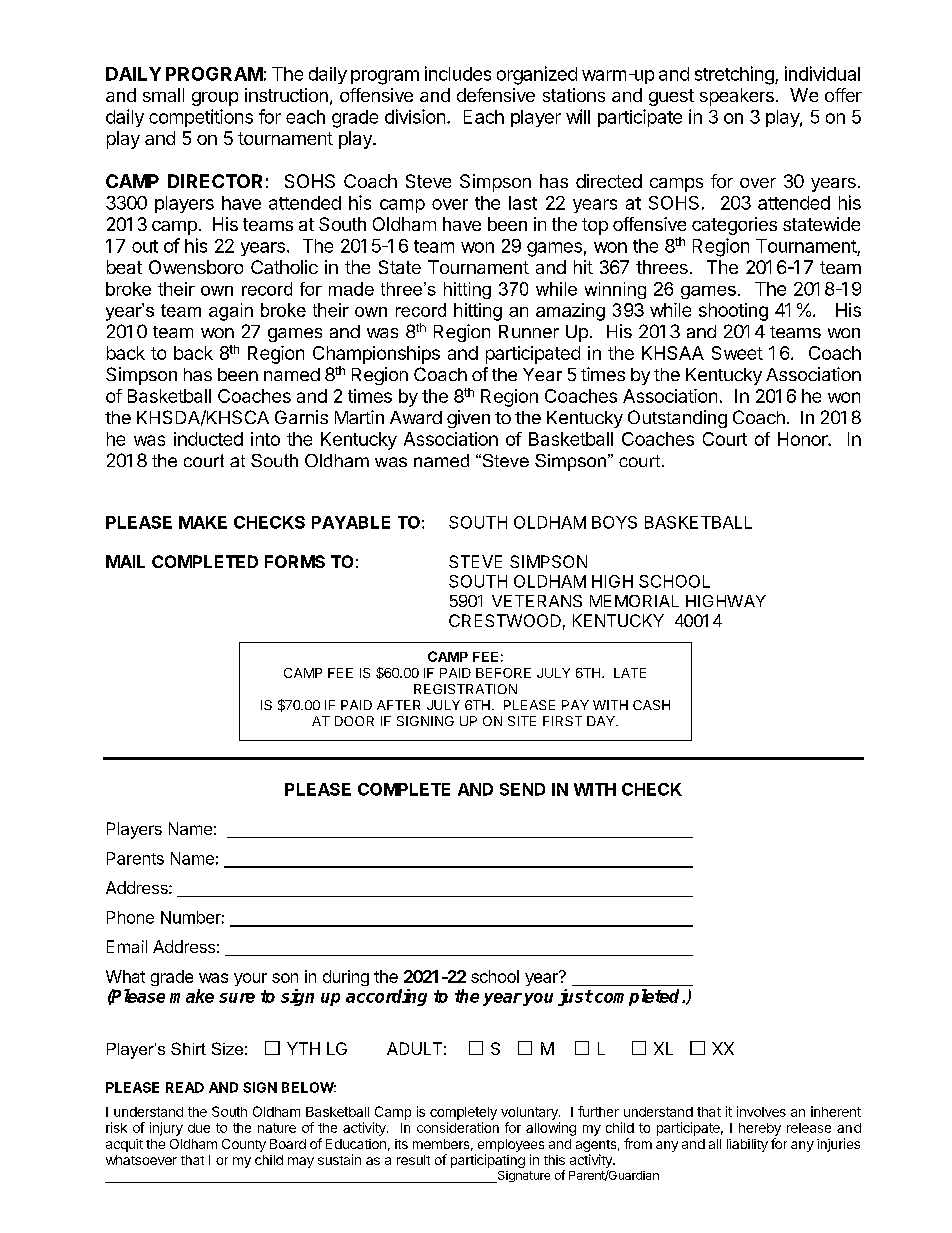 The image size is (952, 1233). What do you see at coordinates (215, 99) in the screenshot?
I see `group` at bounding box center [215, 99].
